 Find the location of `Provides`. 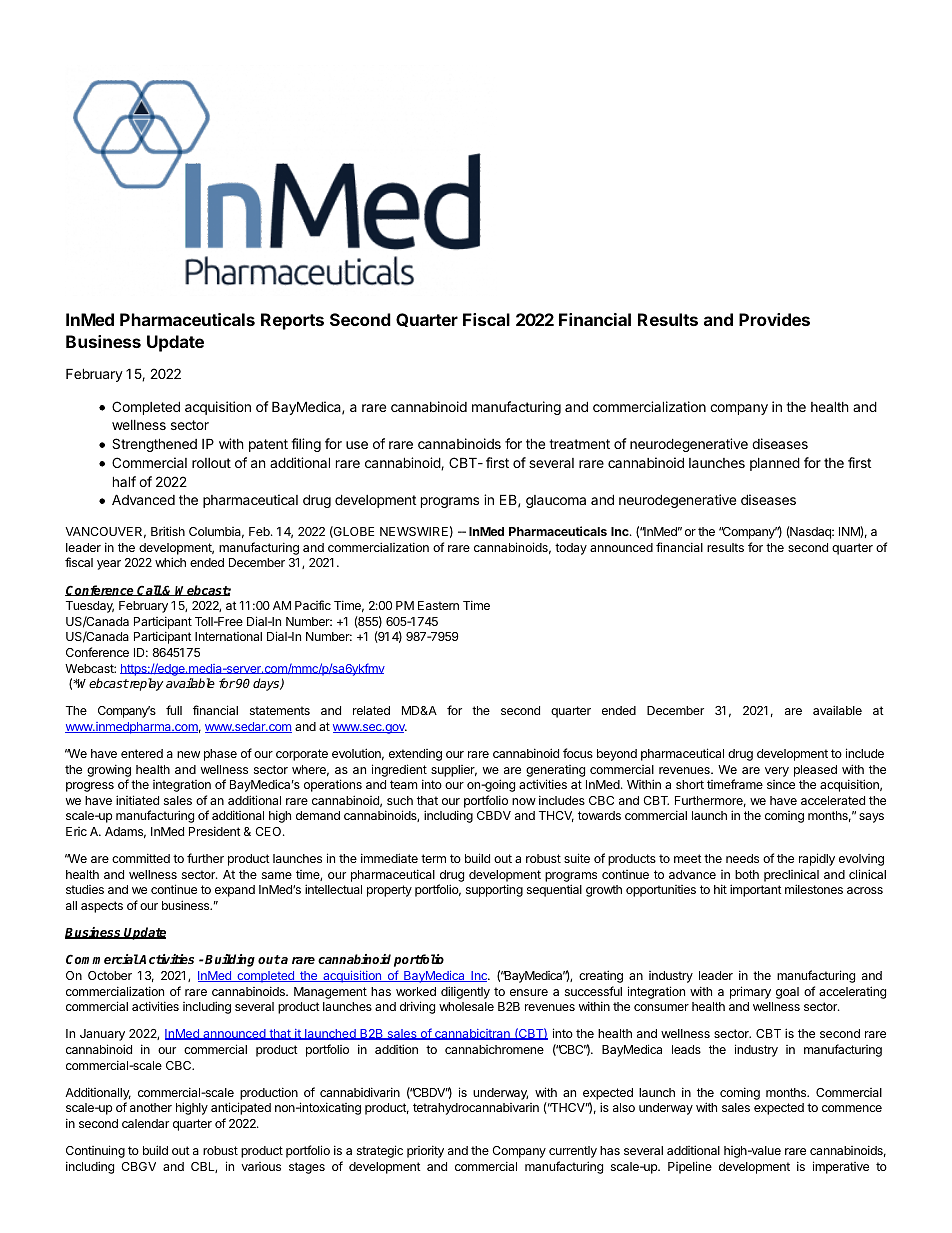

Provides is located at coordinates (774, 319).
